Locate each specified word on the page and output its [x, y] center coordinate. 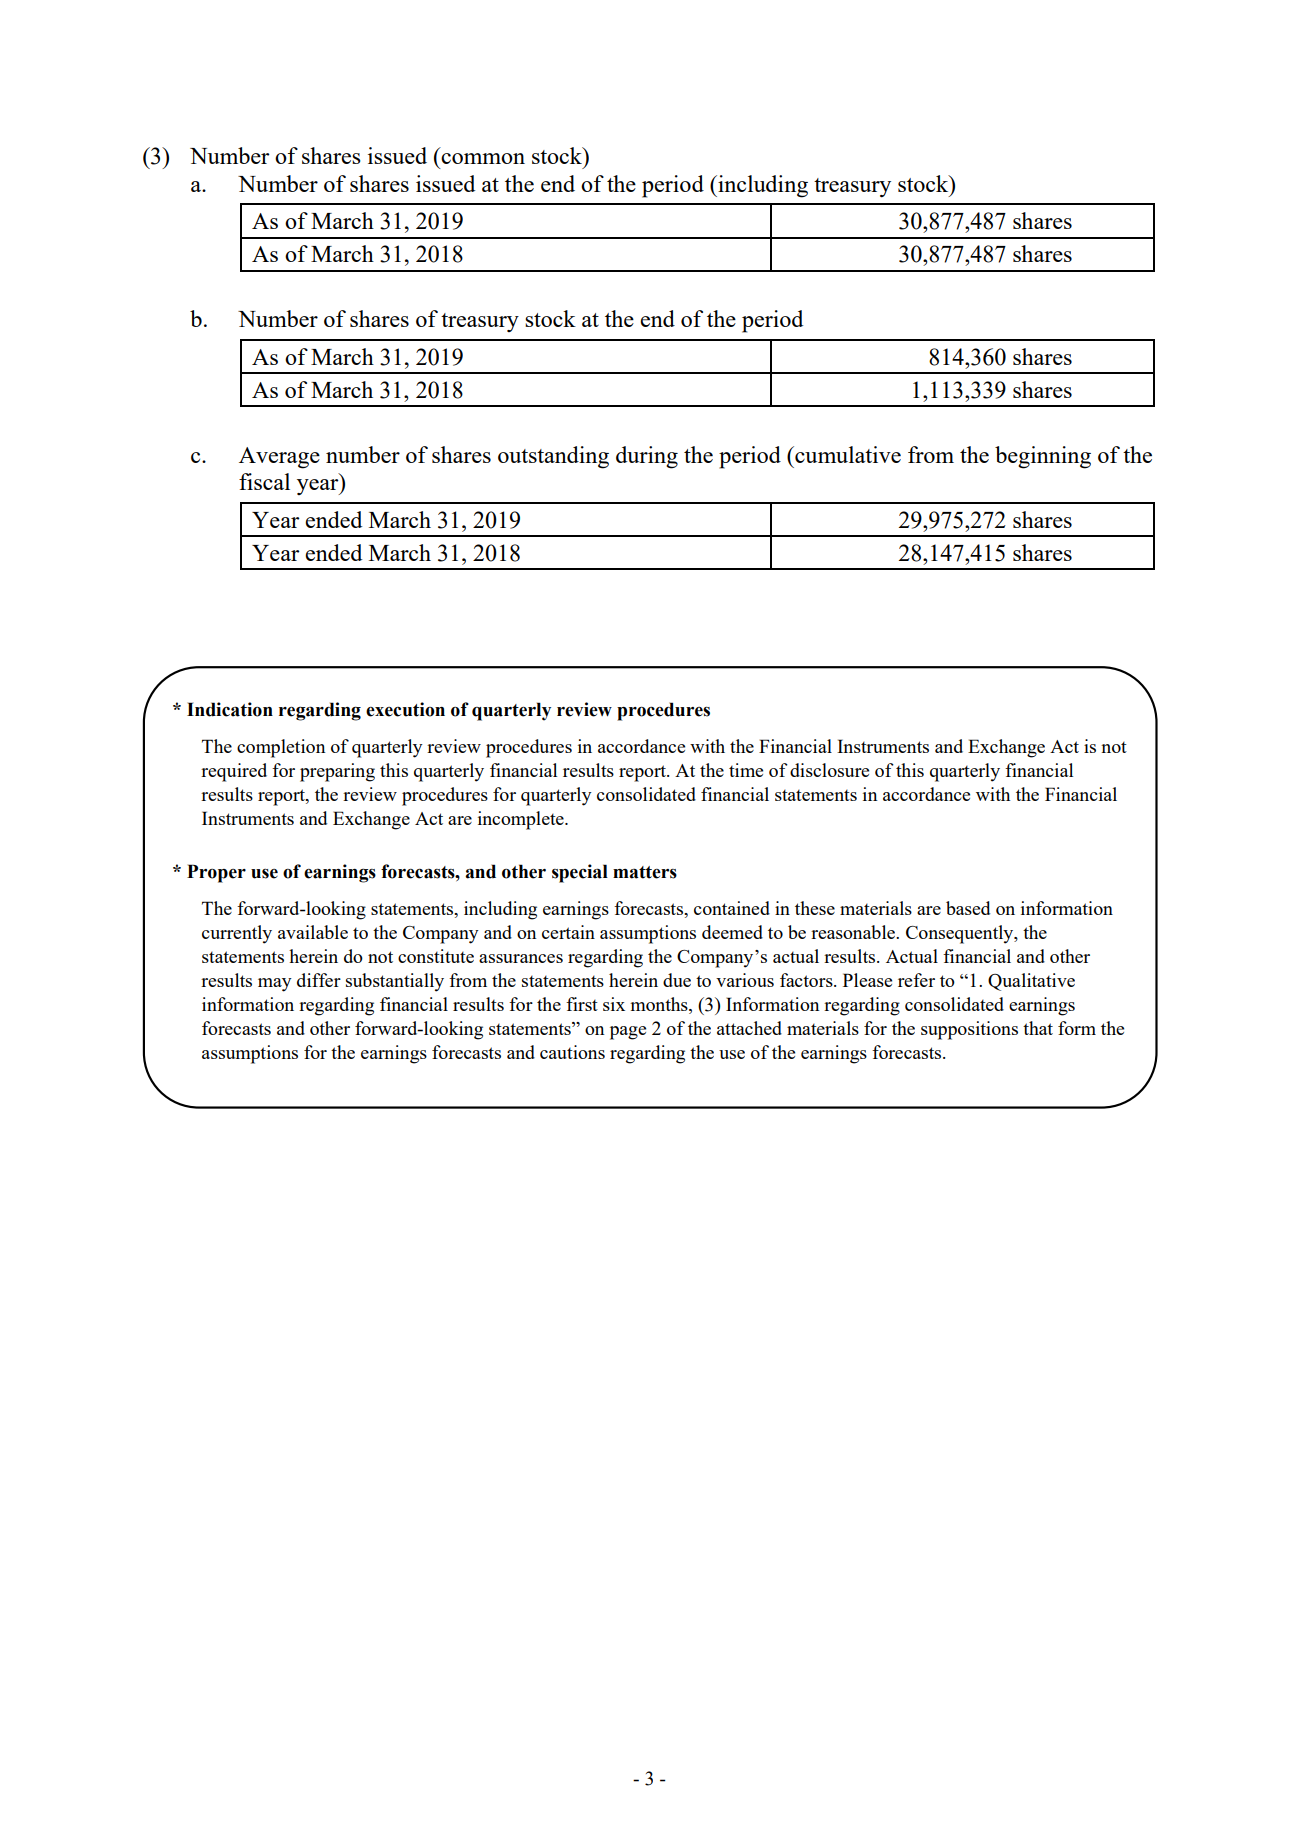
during [647, 457]
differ [319, 980]
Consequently [961, 934]
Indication [230, 709]
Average [279, 458]
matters [645, 872]
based [968, 908]
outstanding [553, 457]
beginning [1043, 457]
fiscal [264, 481]
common [483, 158]
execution [405, 709]
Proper [216, 873]
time [746, 770]
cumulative [847, 454]
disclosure [829, 770]
